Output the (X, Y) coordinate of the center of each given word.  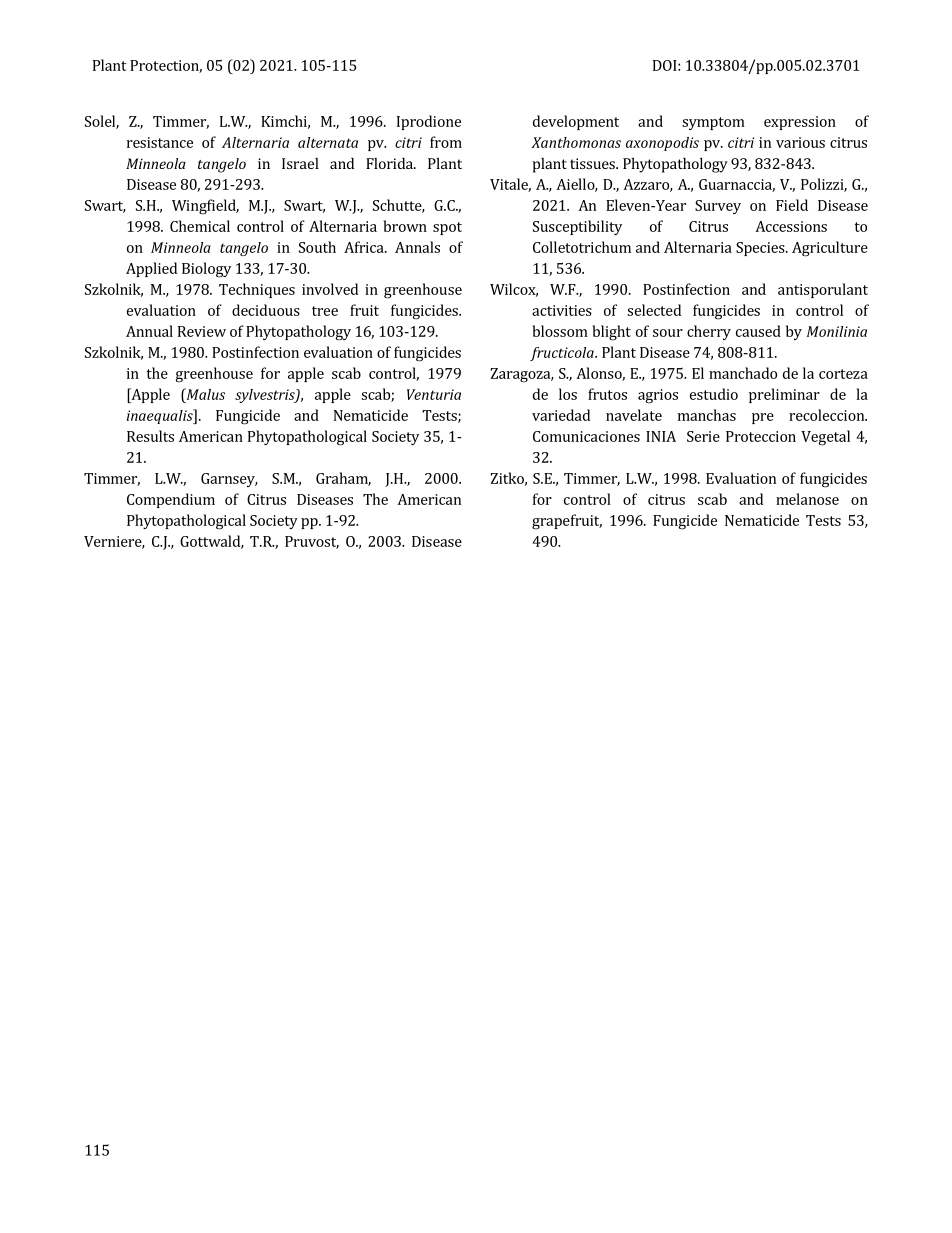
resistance (160, 142)
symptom (713, 123)
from (446, 142)
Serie (703, 436)
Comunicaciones (586, 436)
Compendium (171, 500)
